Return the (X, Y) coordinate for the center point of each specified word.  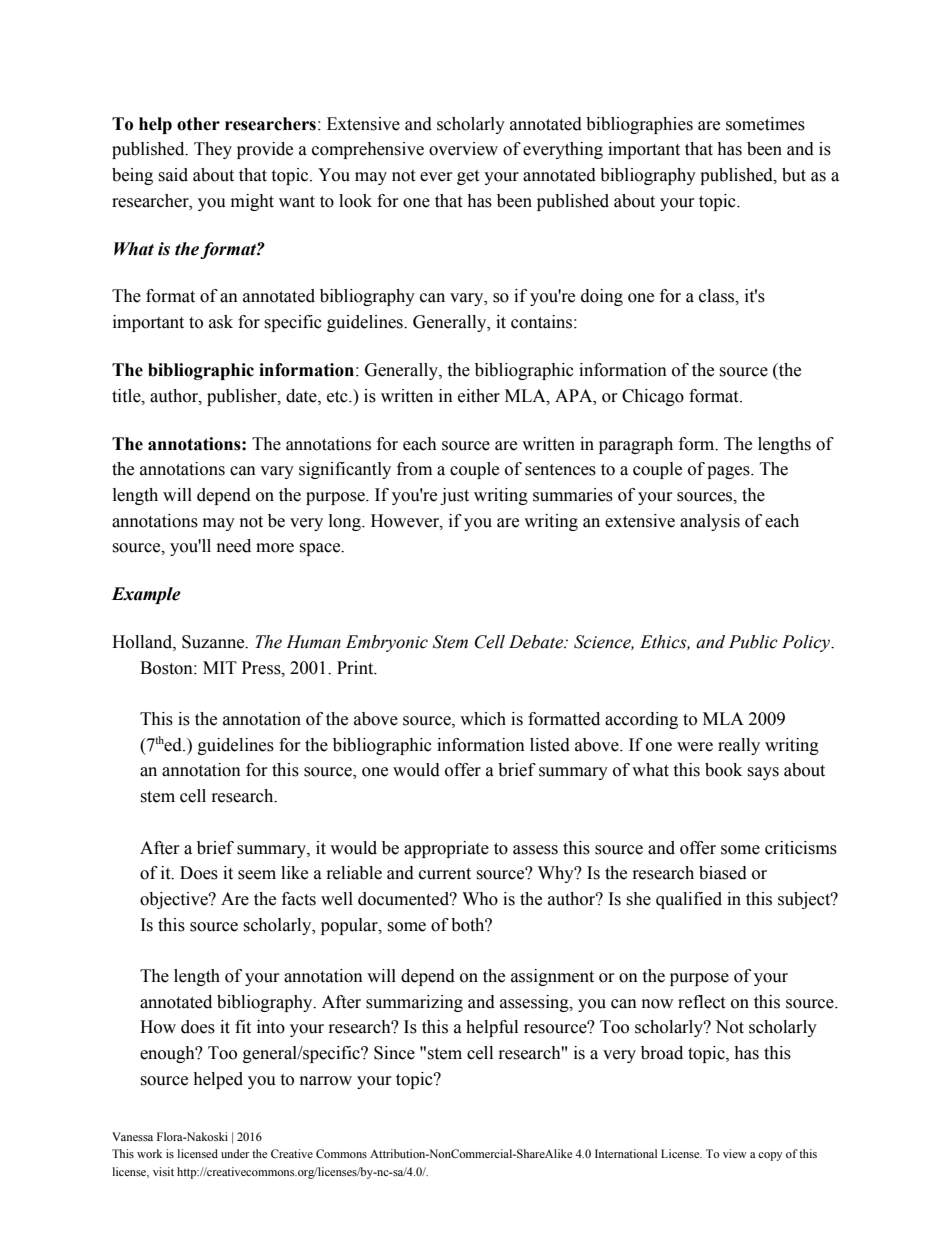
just (454, 496)
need (234, 546)
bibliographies (639, 125)
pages (729, 472)
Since (394, 1053)
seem (257, 875)
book (723, 770)
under (235, 1153)
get (468, 177)
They (213, 150)
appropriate (446, 849)
